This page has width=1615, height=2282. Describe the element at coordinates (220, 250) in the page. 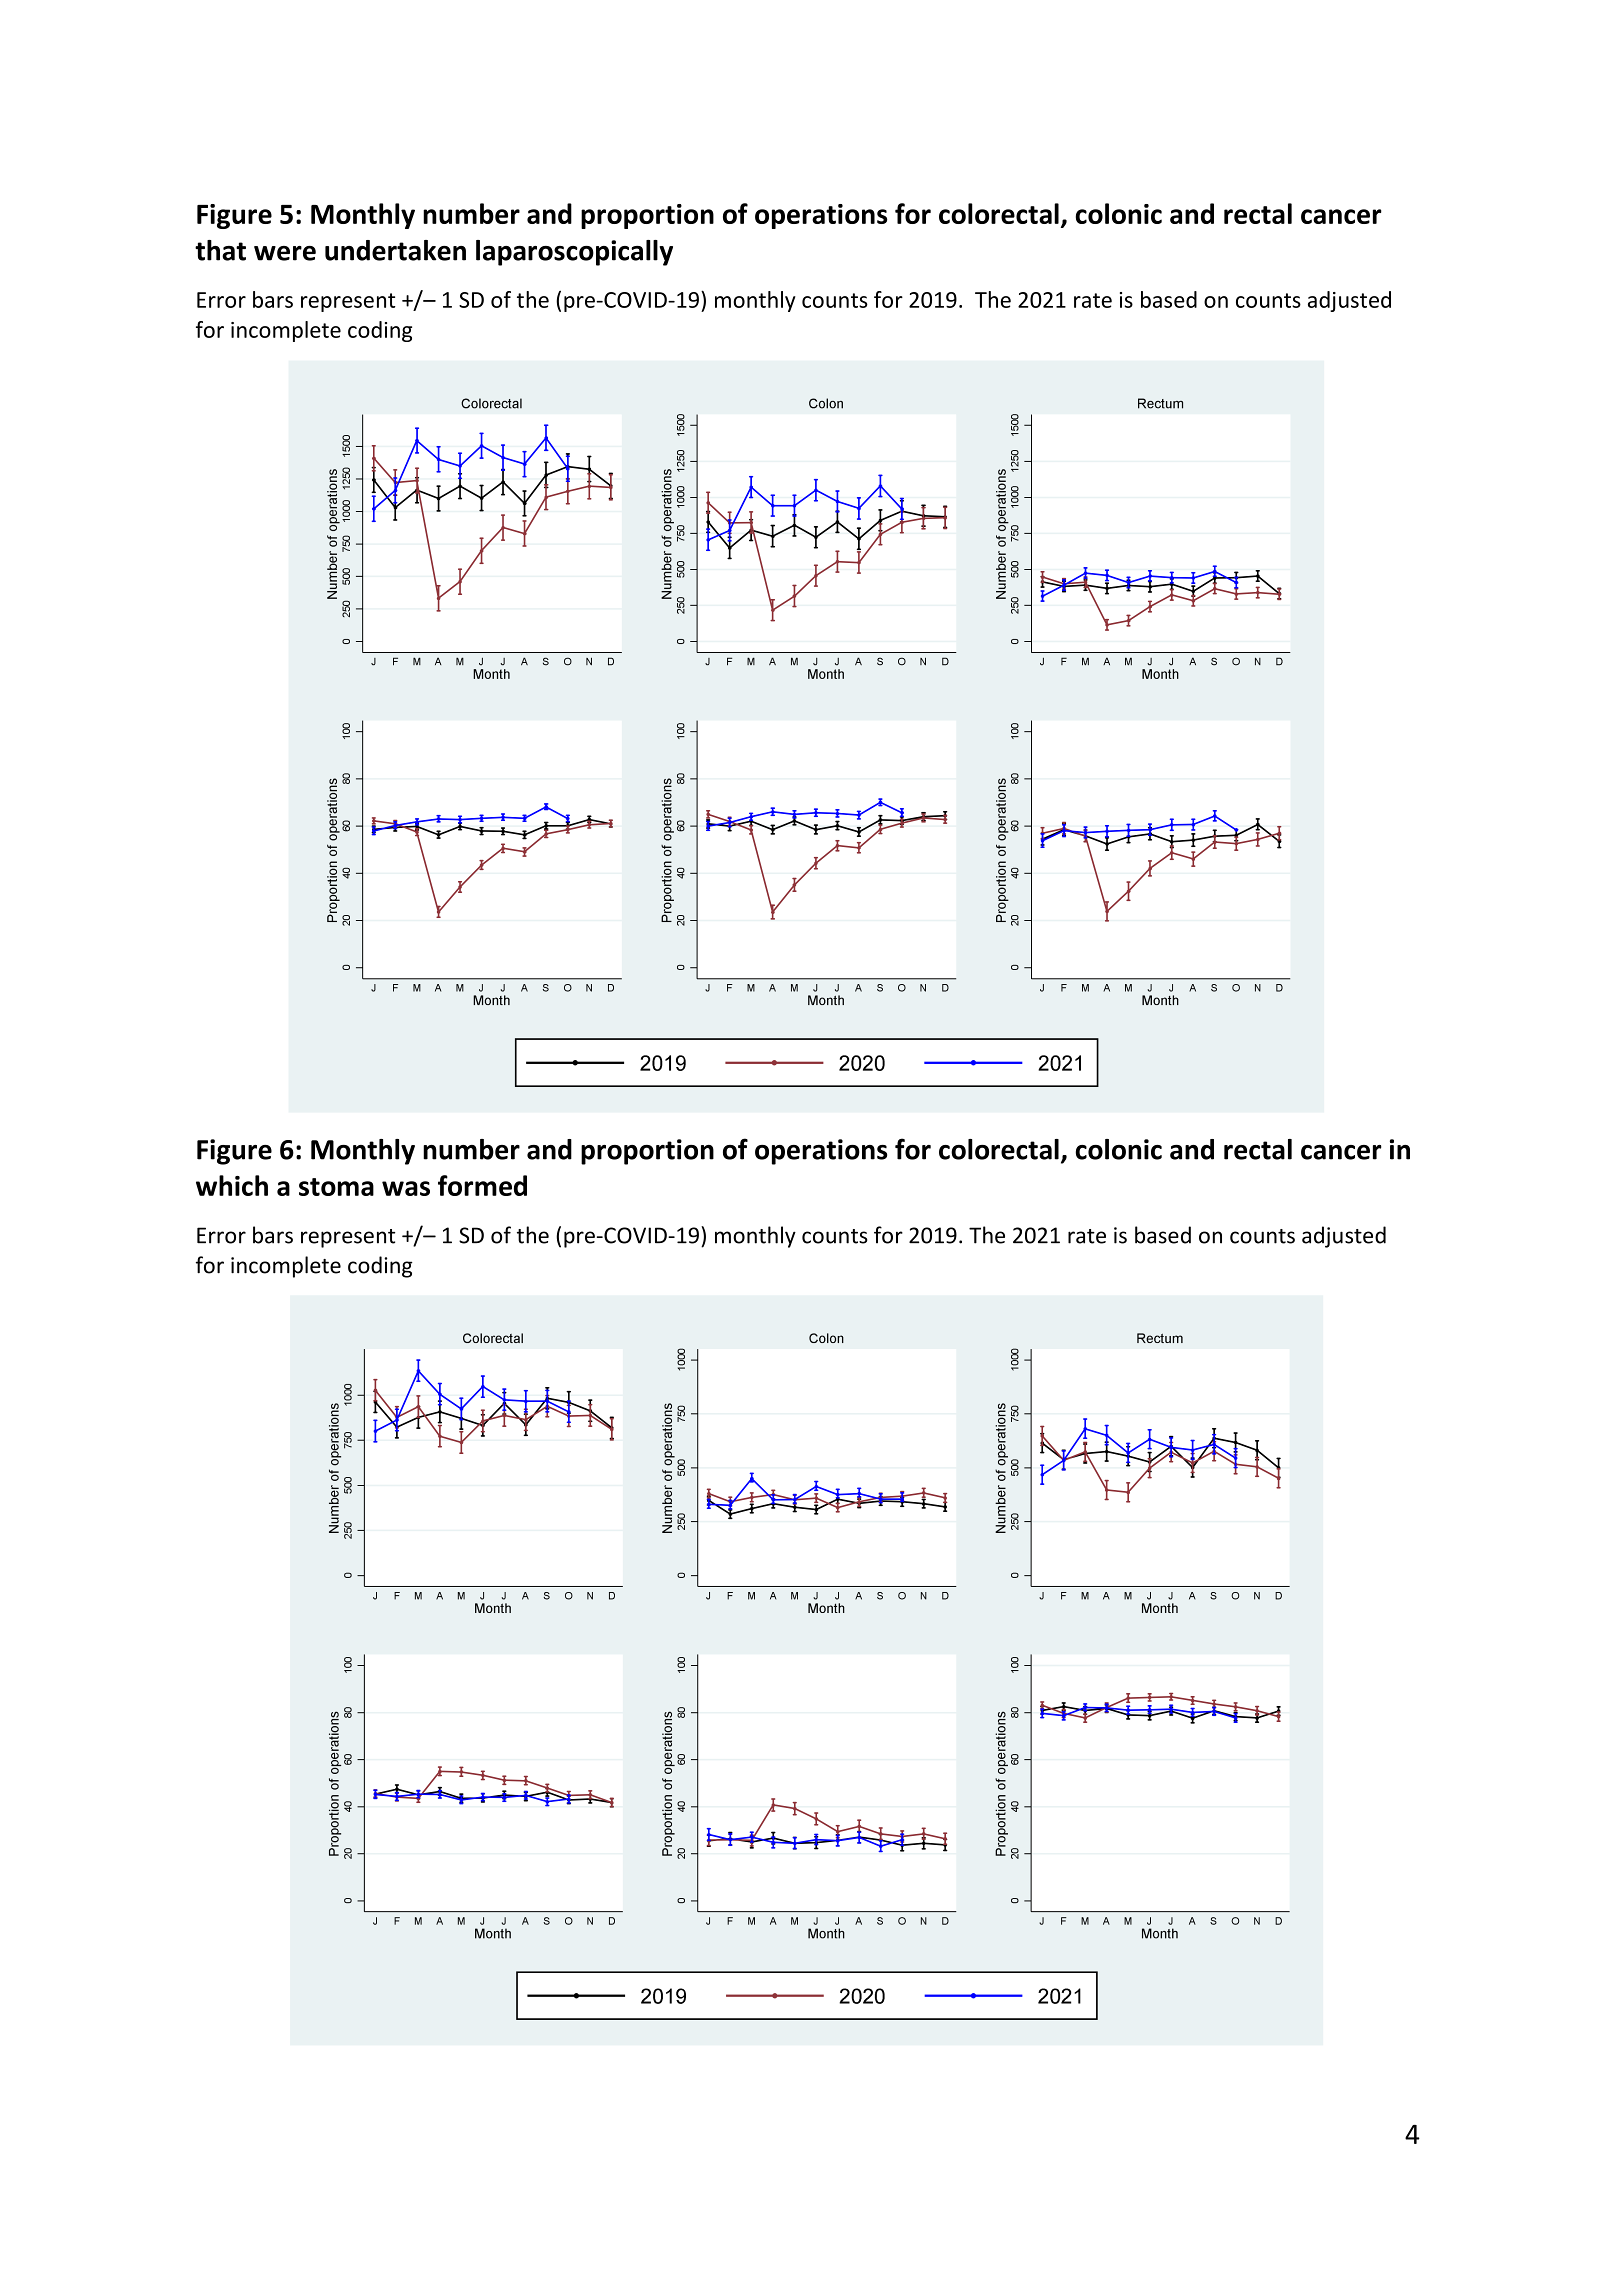

I see `that` at that location.
